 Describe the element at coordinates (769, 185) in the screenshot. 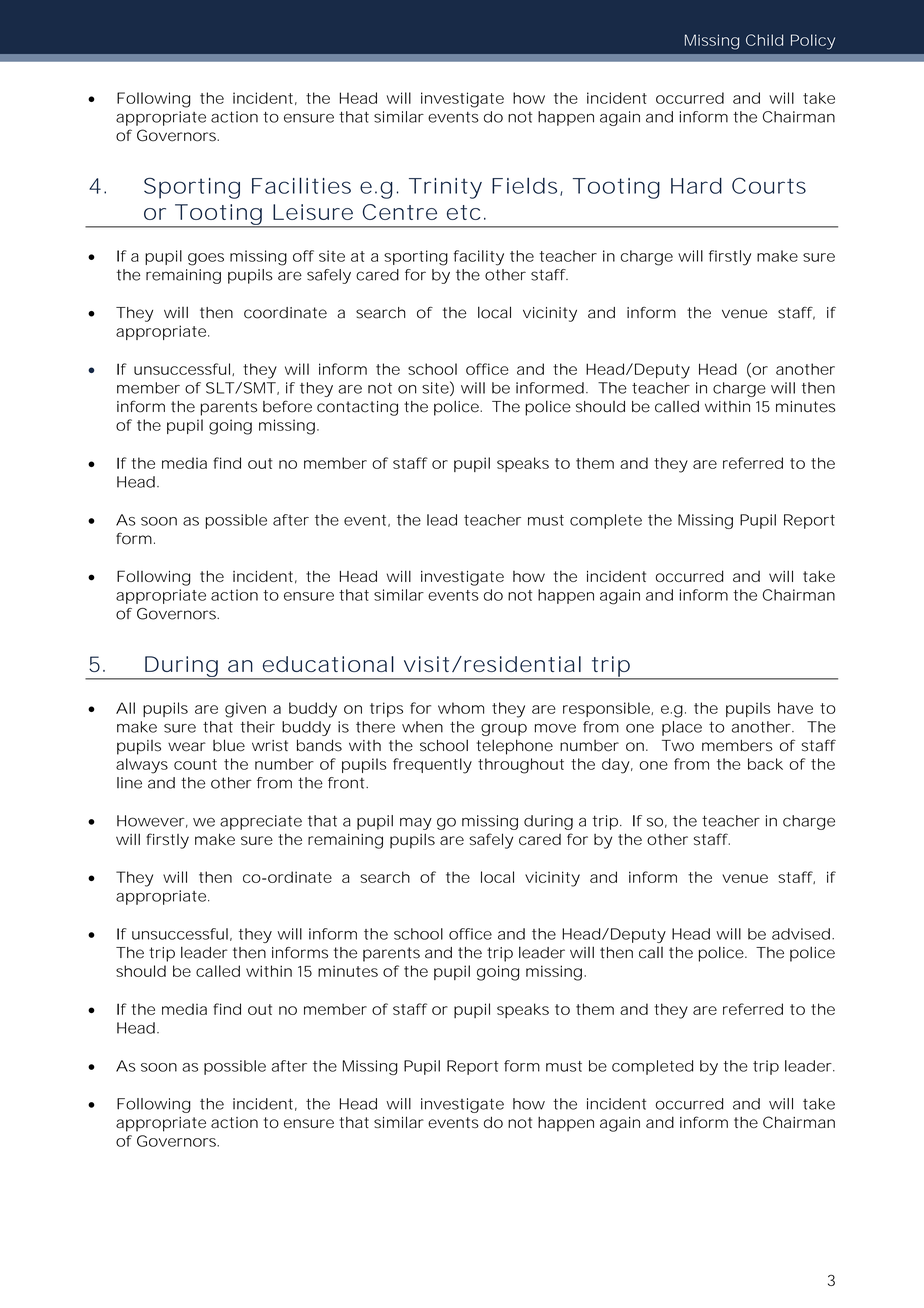

I see `Courts` at that location.
